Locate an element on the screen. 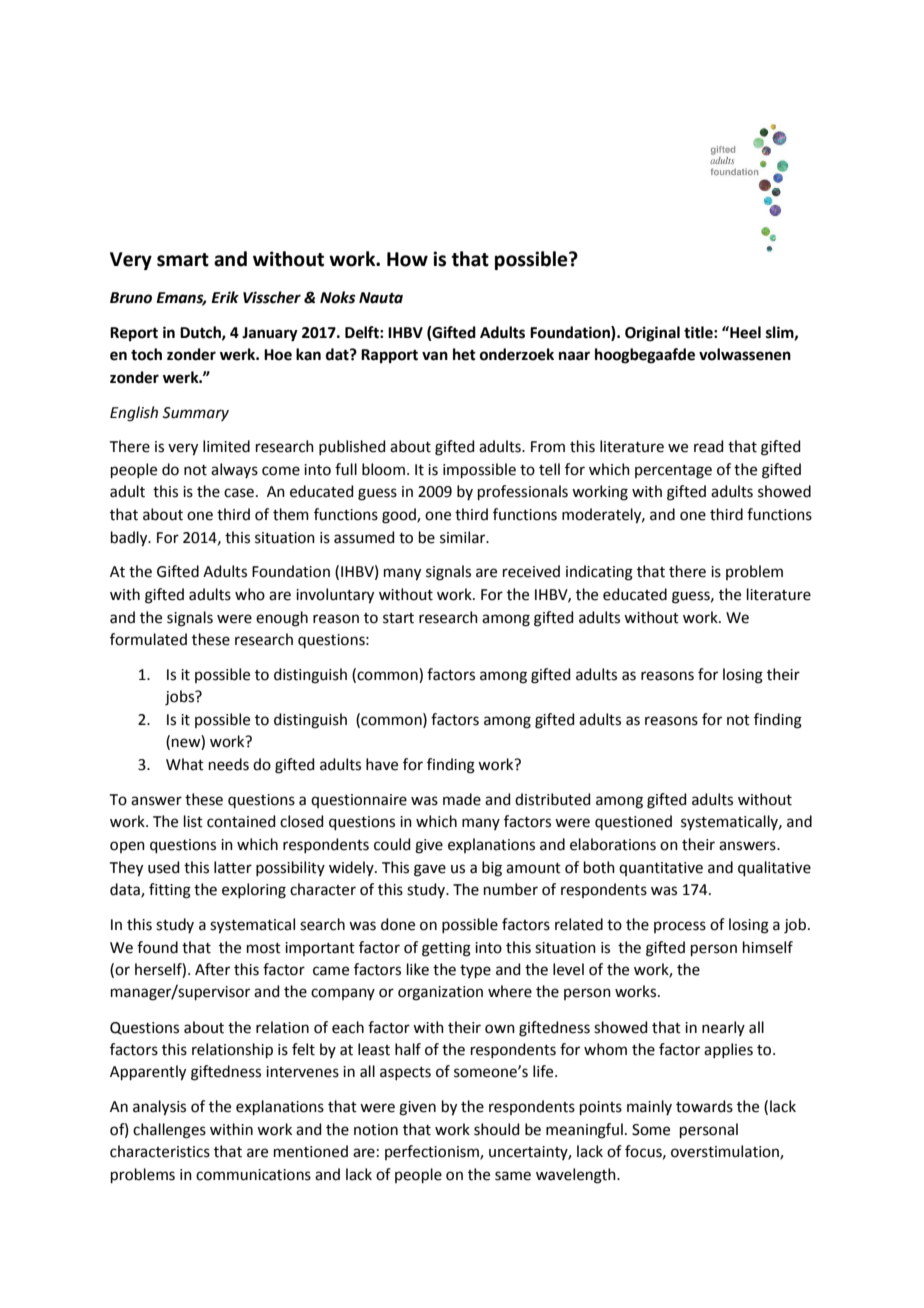 The image size is (924, 1308). latter is located at coordinates (233, 867).
